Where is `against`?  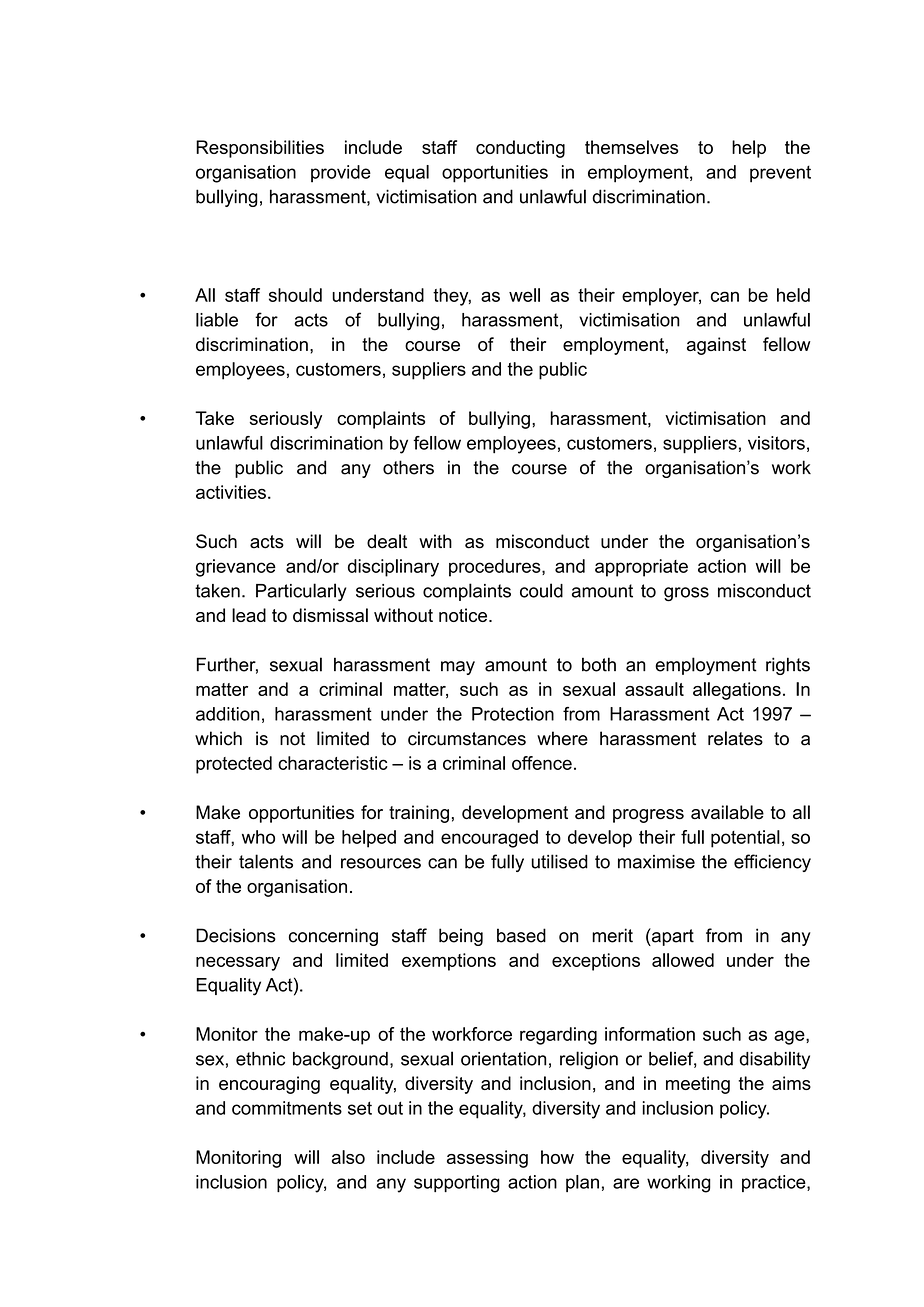
against is located at coordinates (716, 346).
